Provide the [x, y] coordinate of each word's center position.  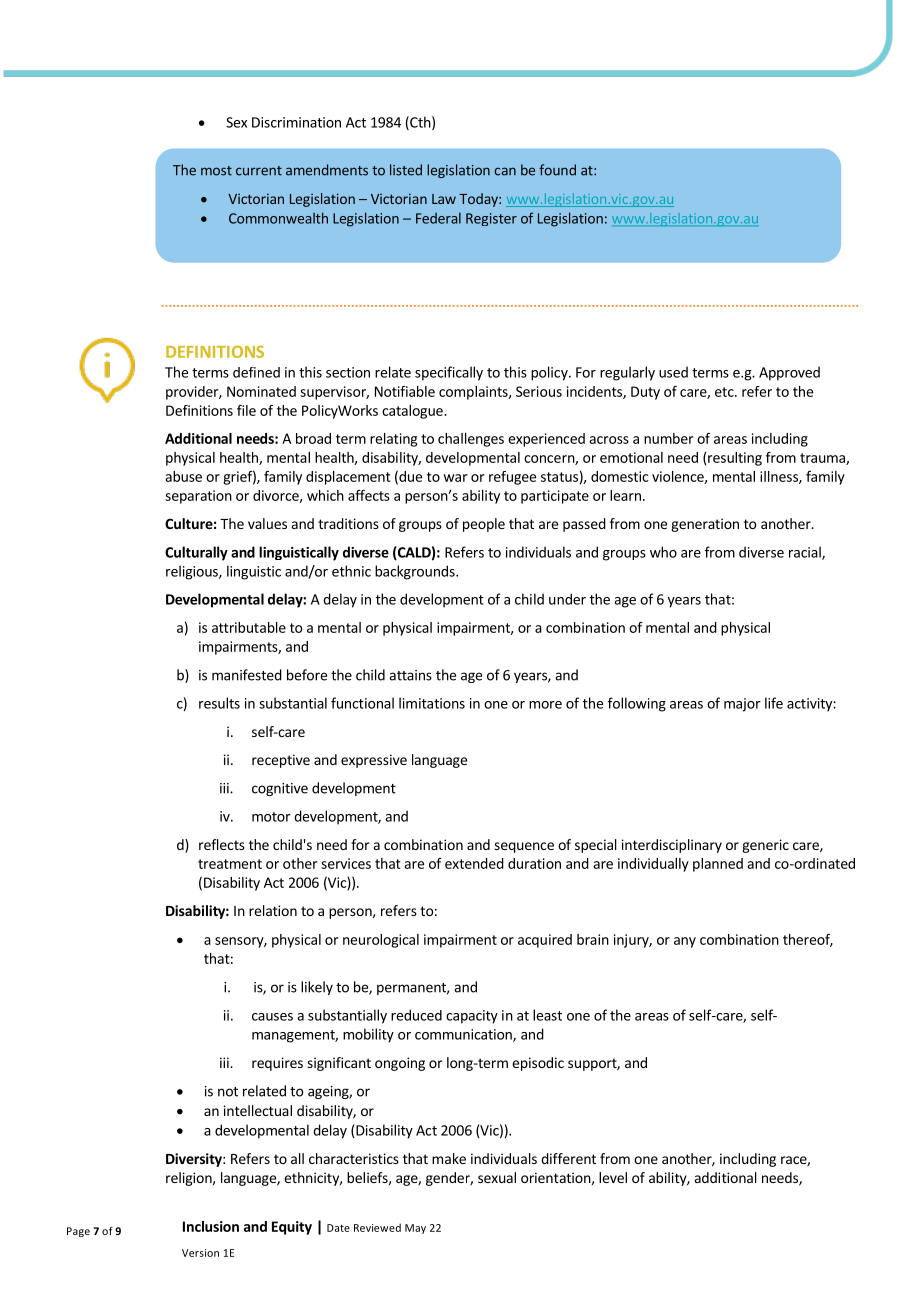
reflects [222, 844]
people [484, 525]
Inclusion [211, 1226]
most [216, 171]
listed [406, 170]
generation [705, 525]
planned [718, 865]
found [557, 170]
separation [198, 497]
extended [474, 863]
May [415, 1229]
